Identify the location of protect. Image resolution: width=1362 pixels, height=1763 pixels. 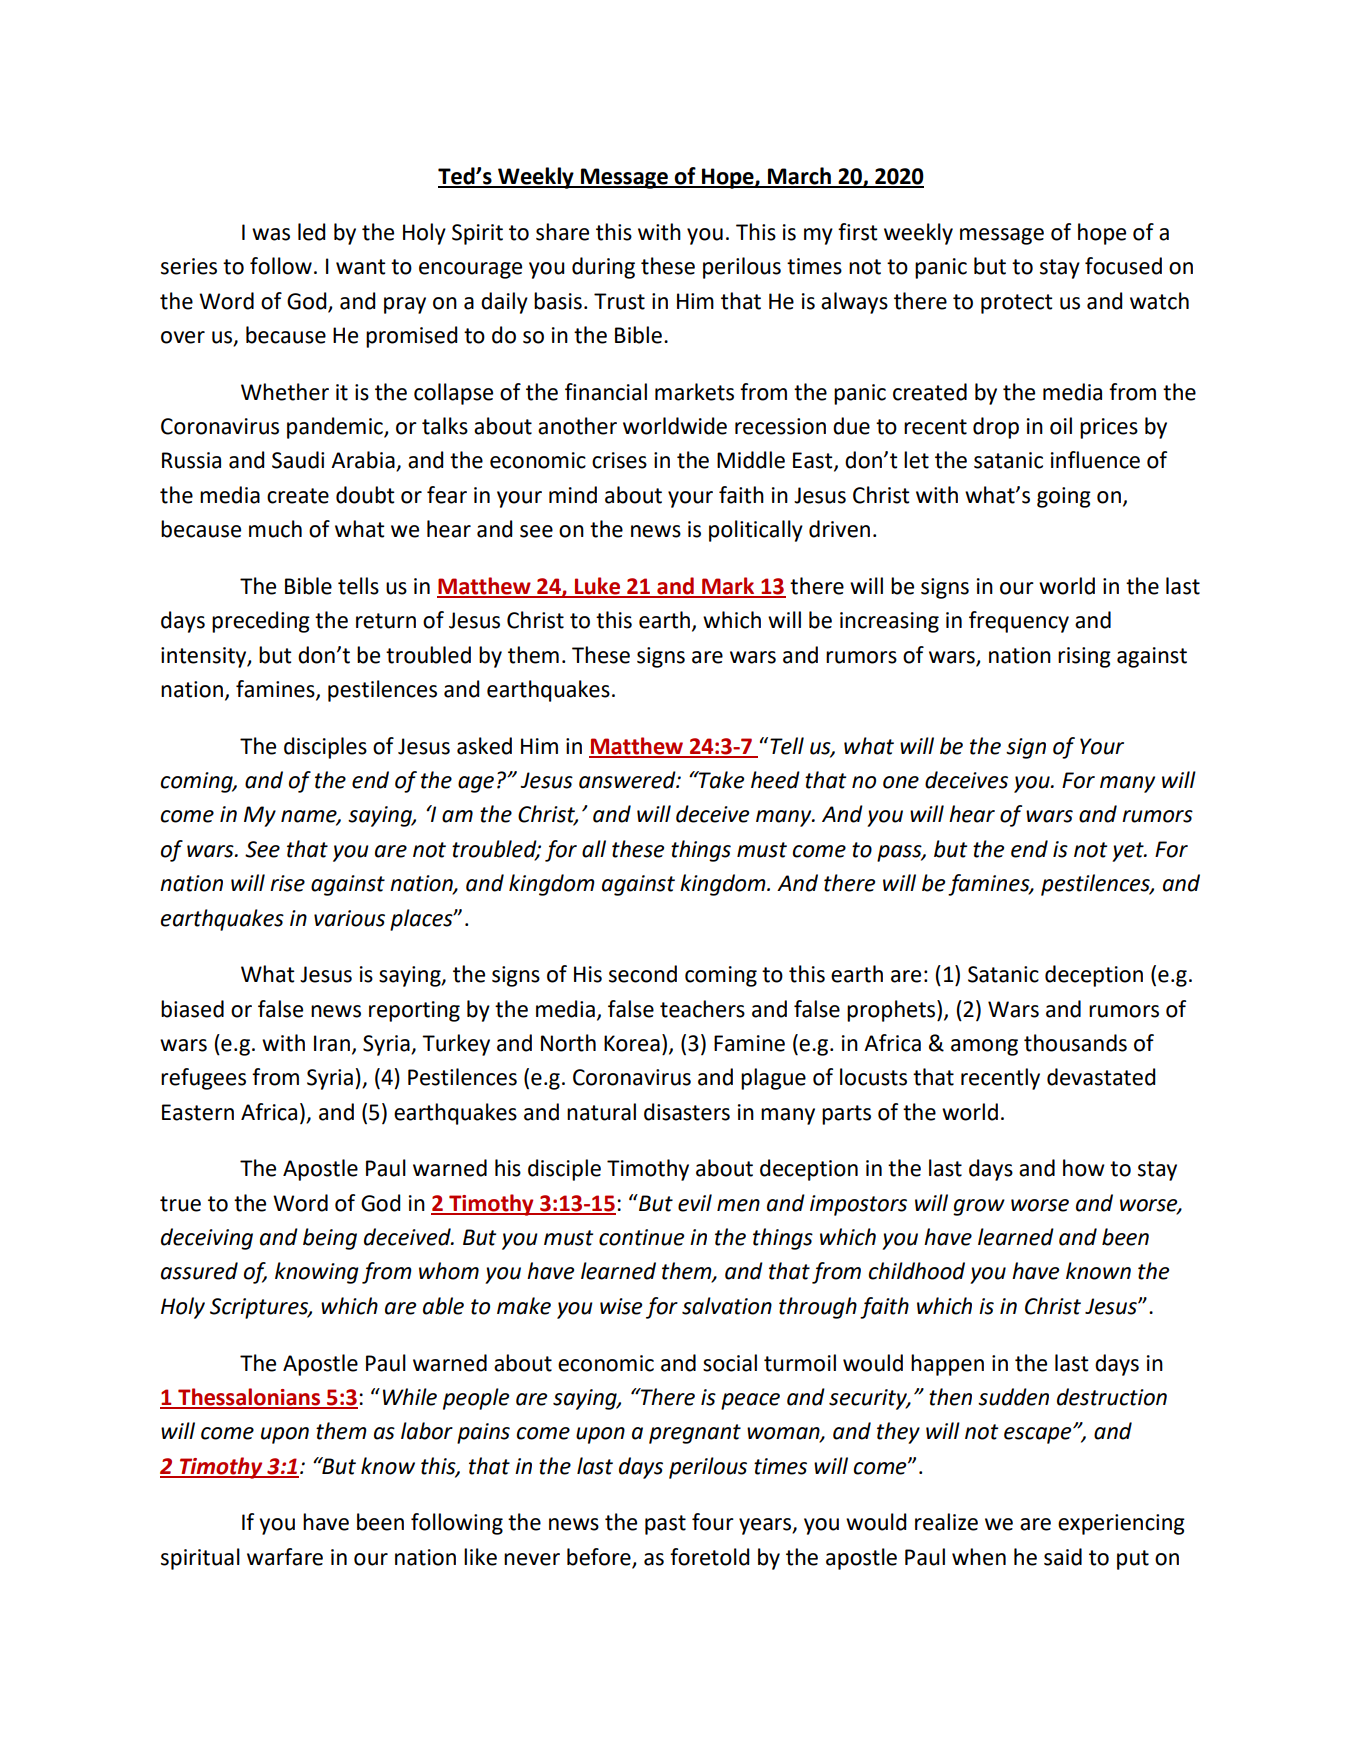
(1017, 304).
